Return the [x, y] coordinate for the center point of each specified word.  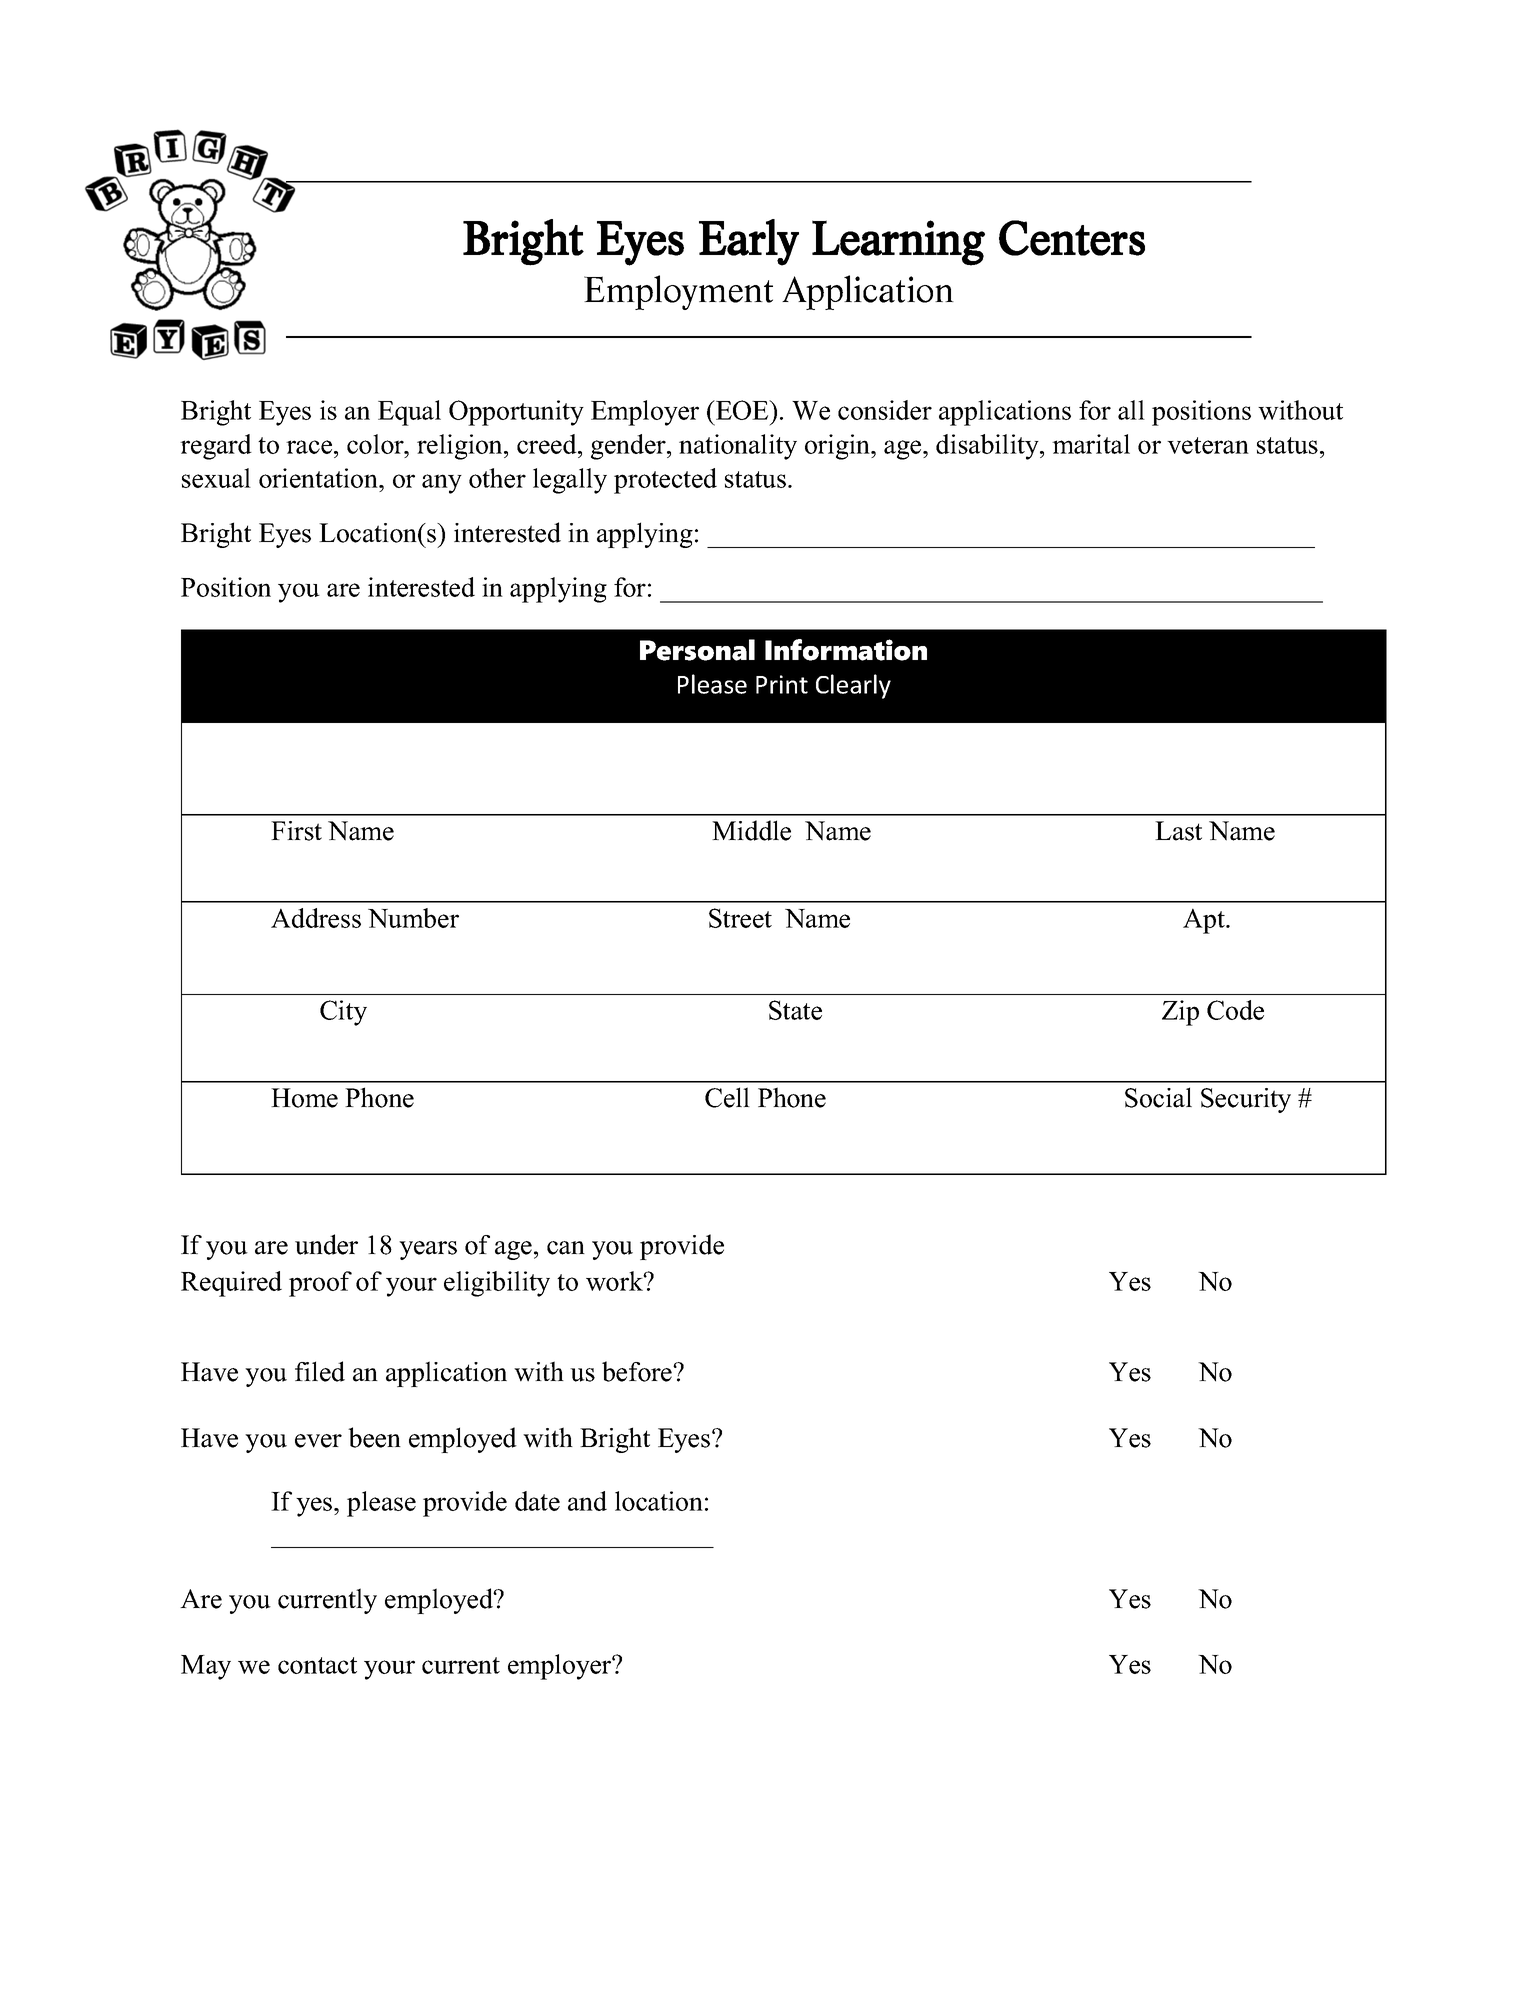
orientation [320, 478]
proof [320, 1284]
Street [740, 918]
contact [317, 1665]
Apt [1205, 921]
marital [1091, 444]
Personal [697, 650]
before [638, 1371]
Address [316, 918]
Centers [1072, 238]
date [537, 1501]
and [587, 1501]
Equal [409, 413]
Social [1158, 1097]
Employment [678, 292]
